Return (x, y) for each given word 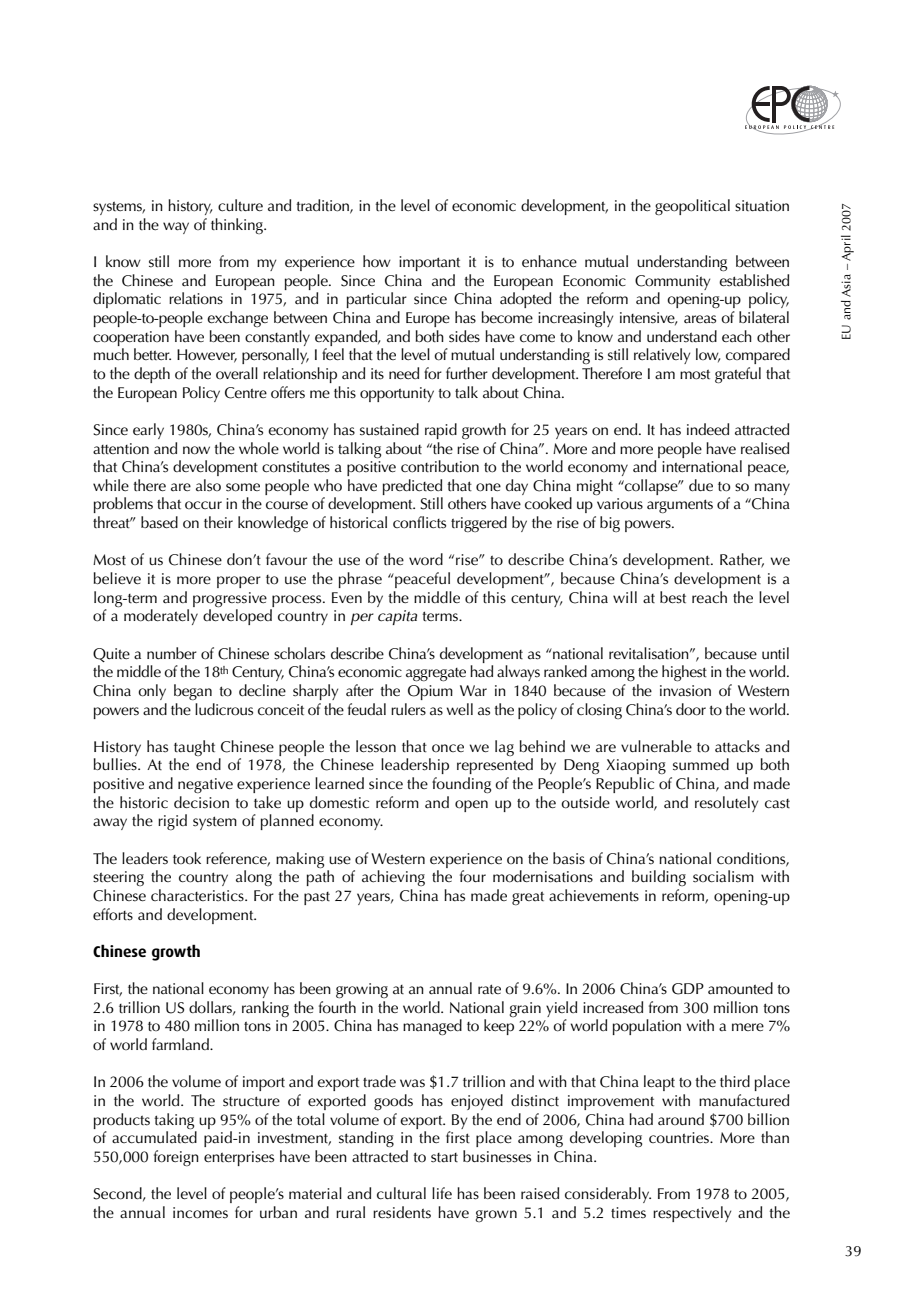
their (218, 522)
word (426, 559)
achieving (393, 878)
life (442, 1193)
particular (376, 300)
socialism (723, 876)
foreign (176, 1158)
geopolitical (692, 207)
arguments (680, 506)
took (187, 858)
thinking (238, 226)
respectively (692, 1214)
